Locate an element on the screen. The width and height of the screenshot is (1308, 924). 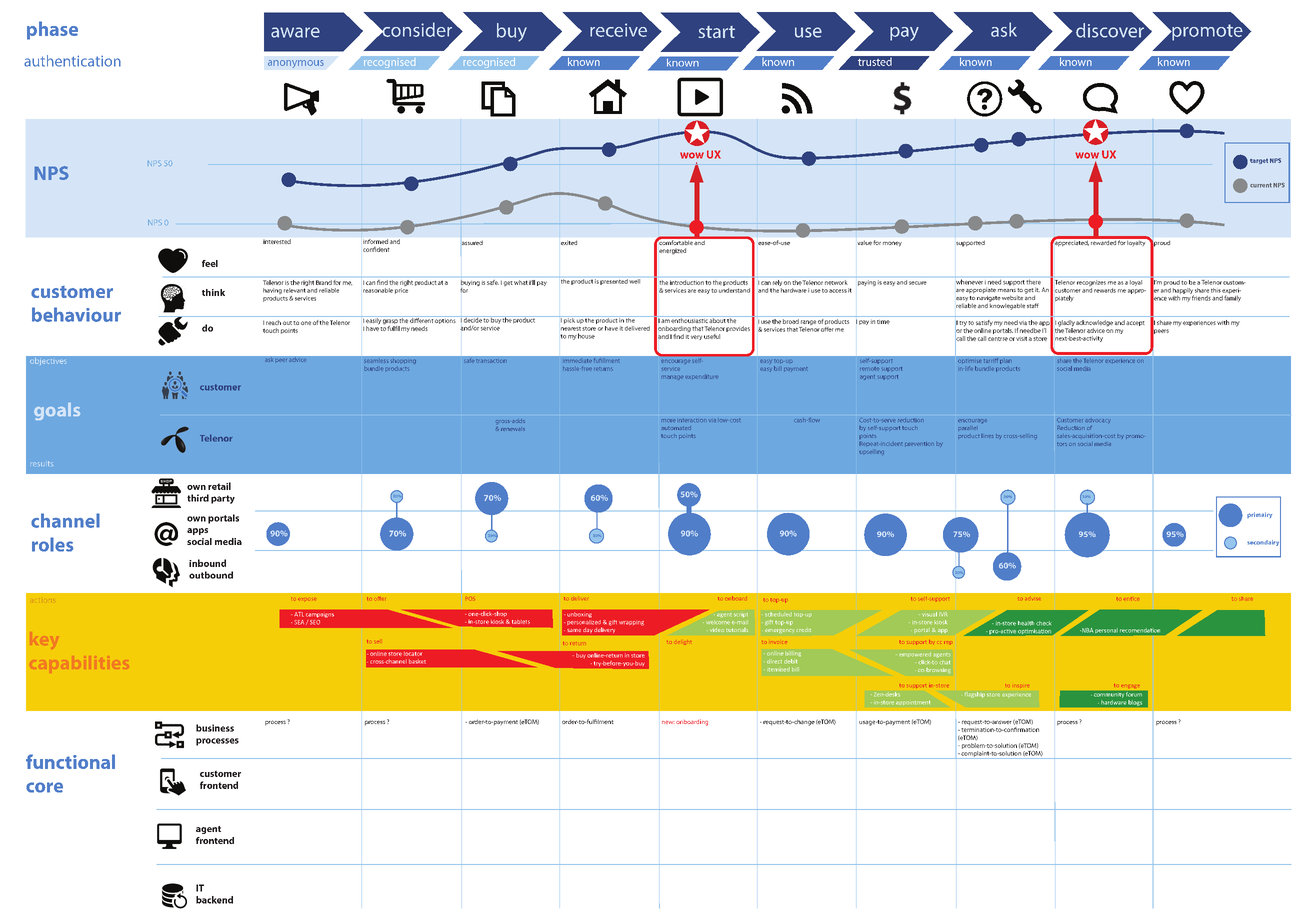
anonymous is located at coordinates (296, 64).
